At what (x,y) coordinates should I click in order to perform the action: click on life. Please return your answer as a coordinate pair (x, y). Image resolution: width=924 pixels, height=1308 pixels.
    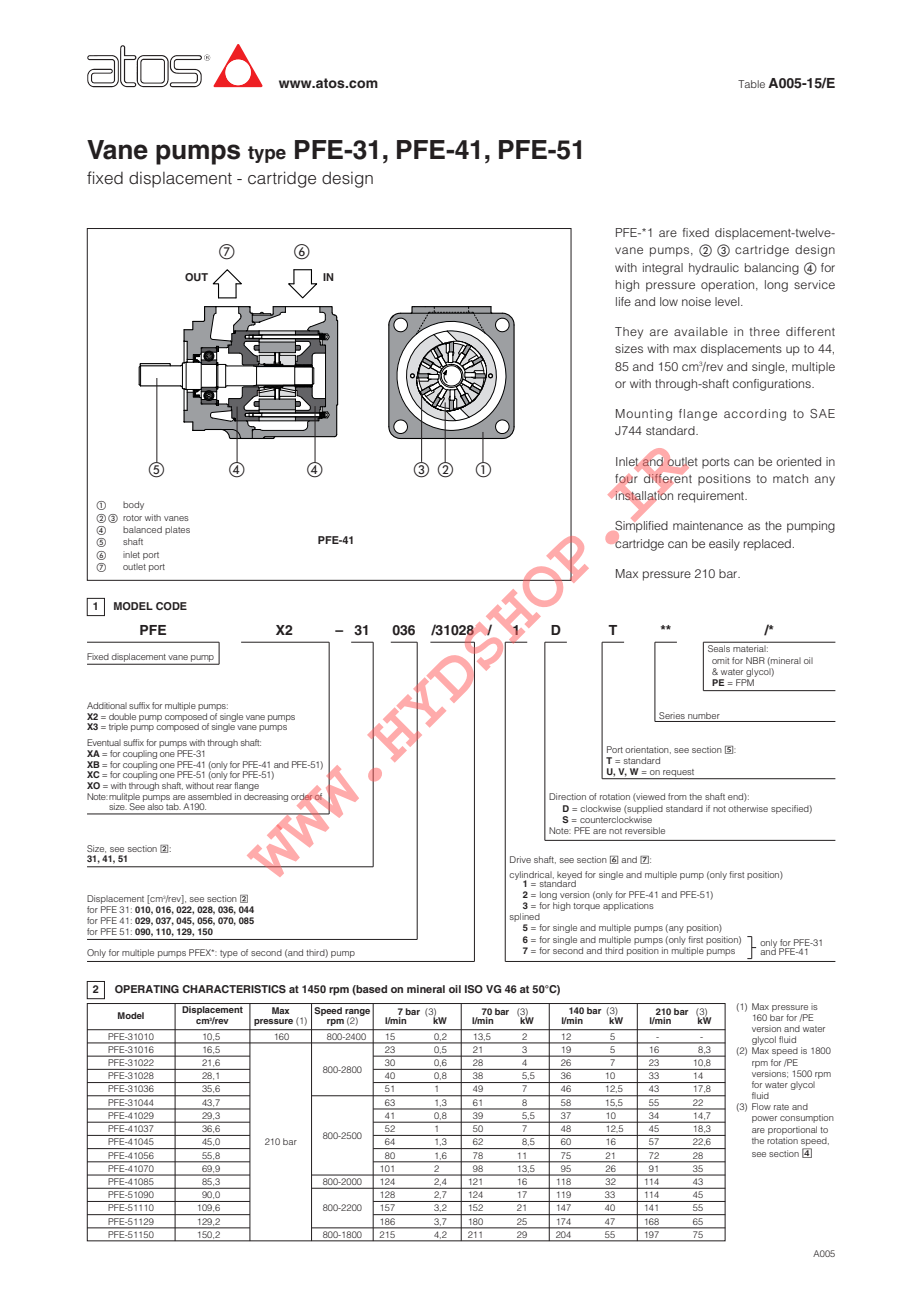
    Looking at the image, I should click on (623, 301).
